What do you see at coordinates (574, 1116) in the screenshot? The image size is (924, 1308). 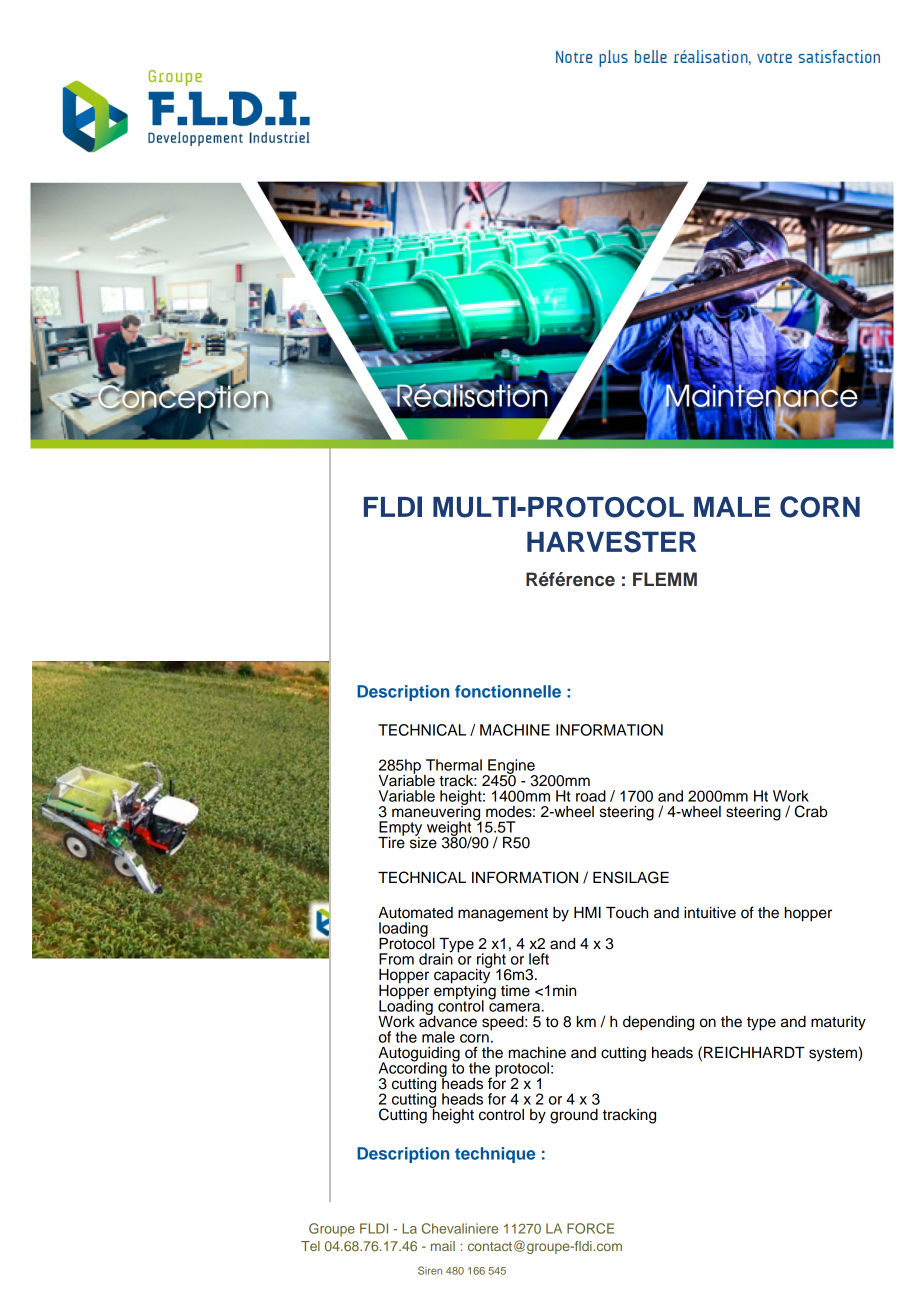 I see `ground` at bounding box center [574, 1116].
